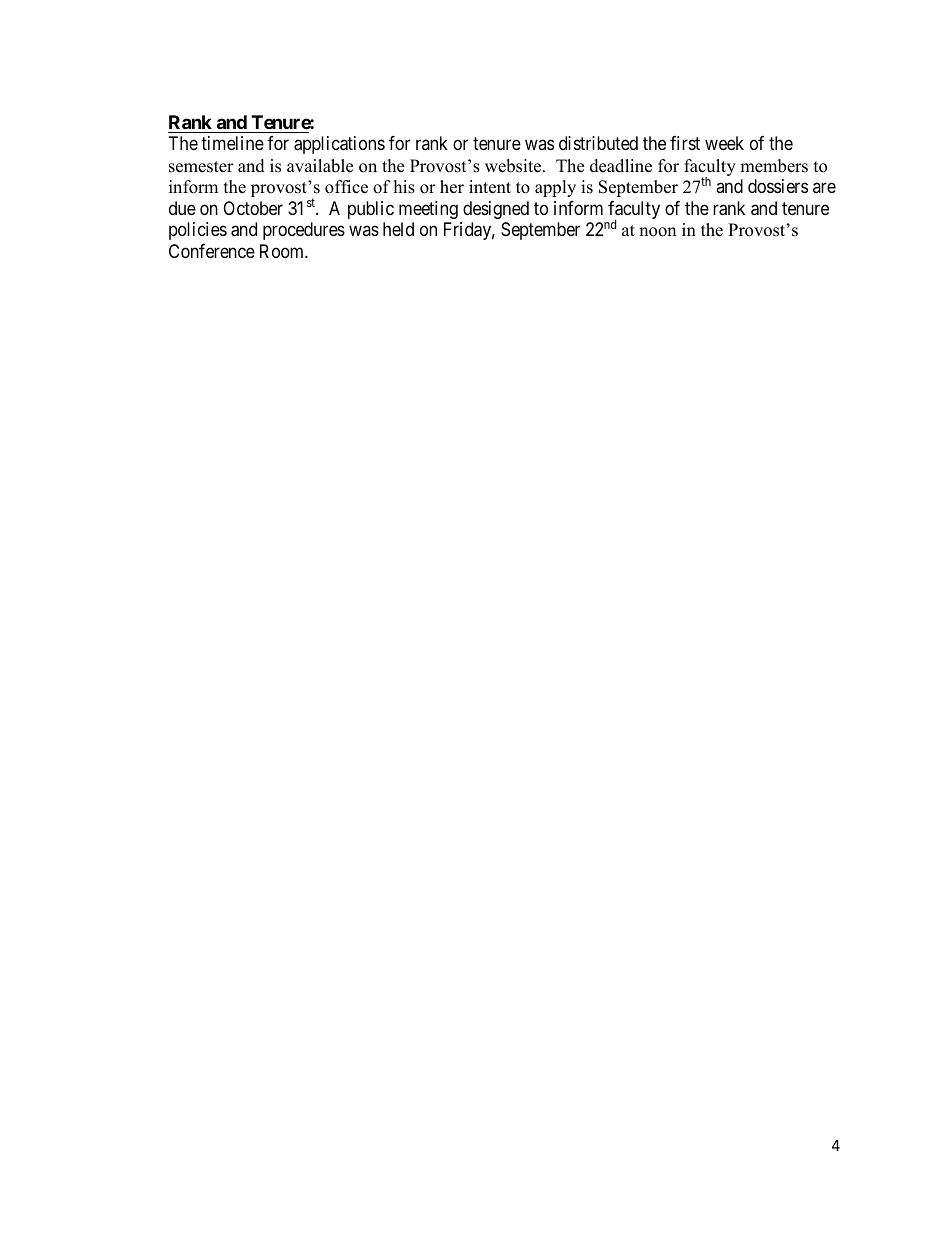 Image resolution: width=952 pixels, height=1233 pixels. I want to click on noon, so click(657, 232).
